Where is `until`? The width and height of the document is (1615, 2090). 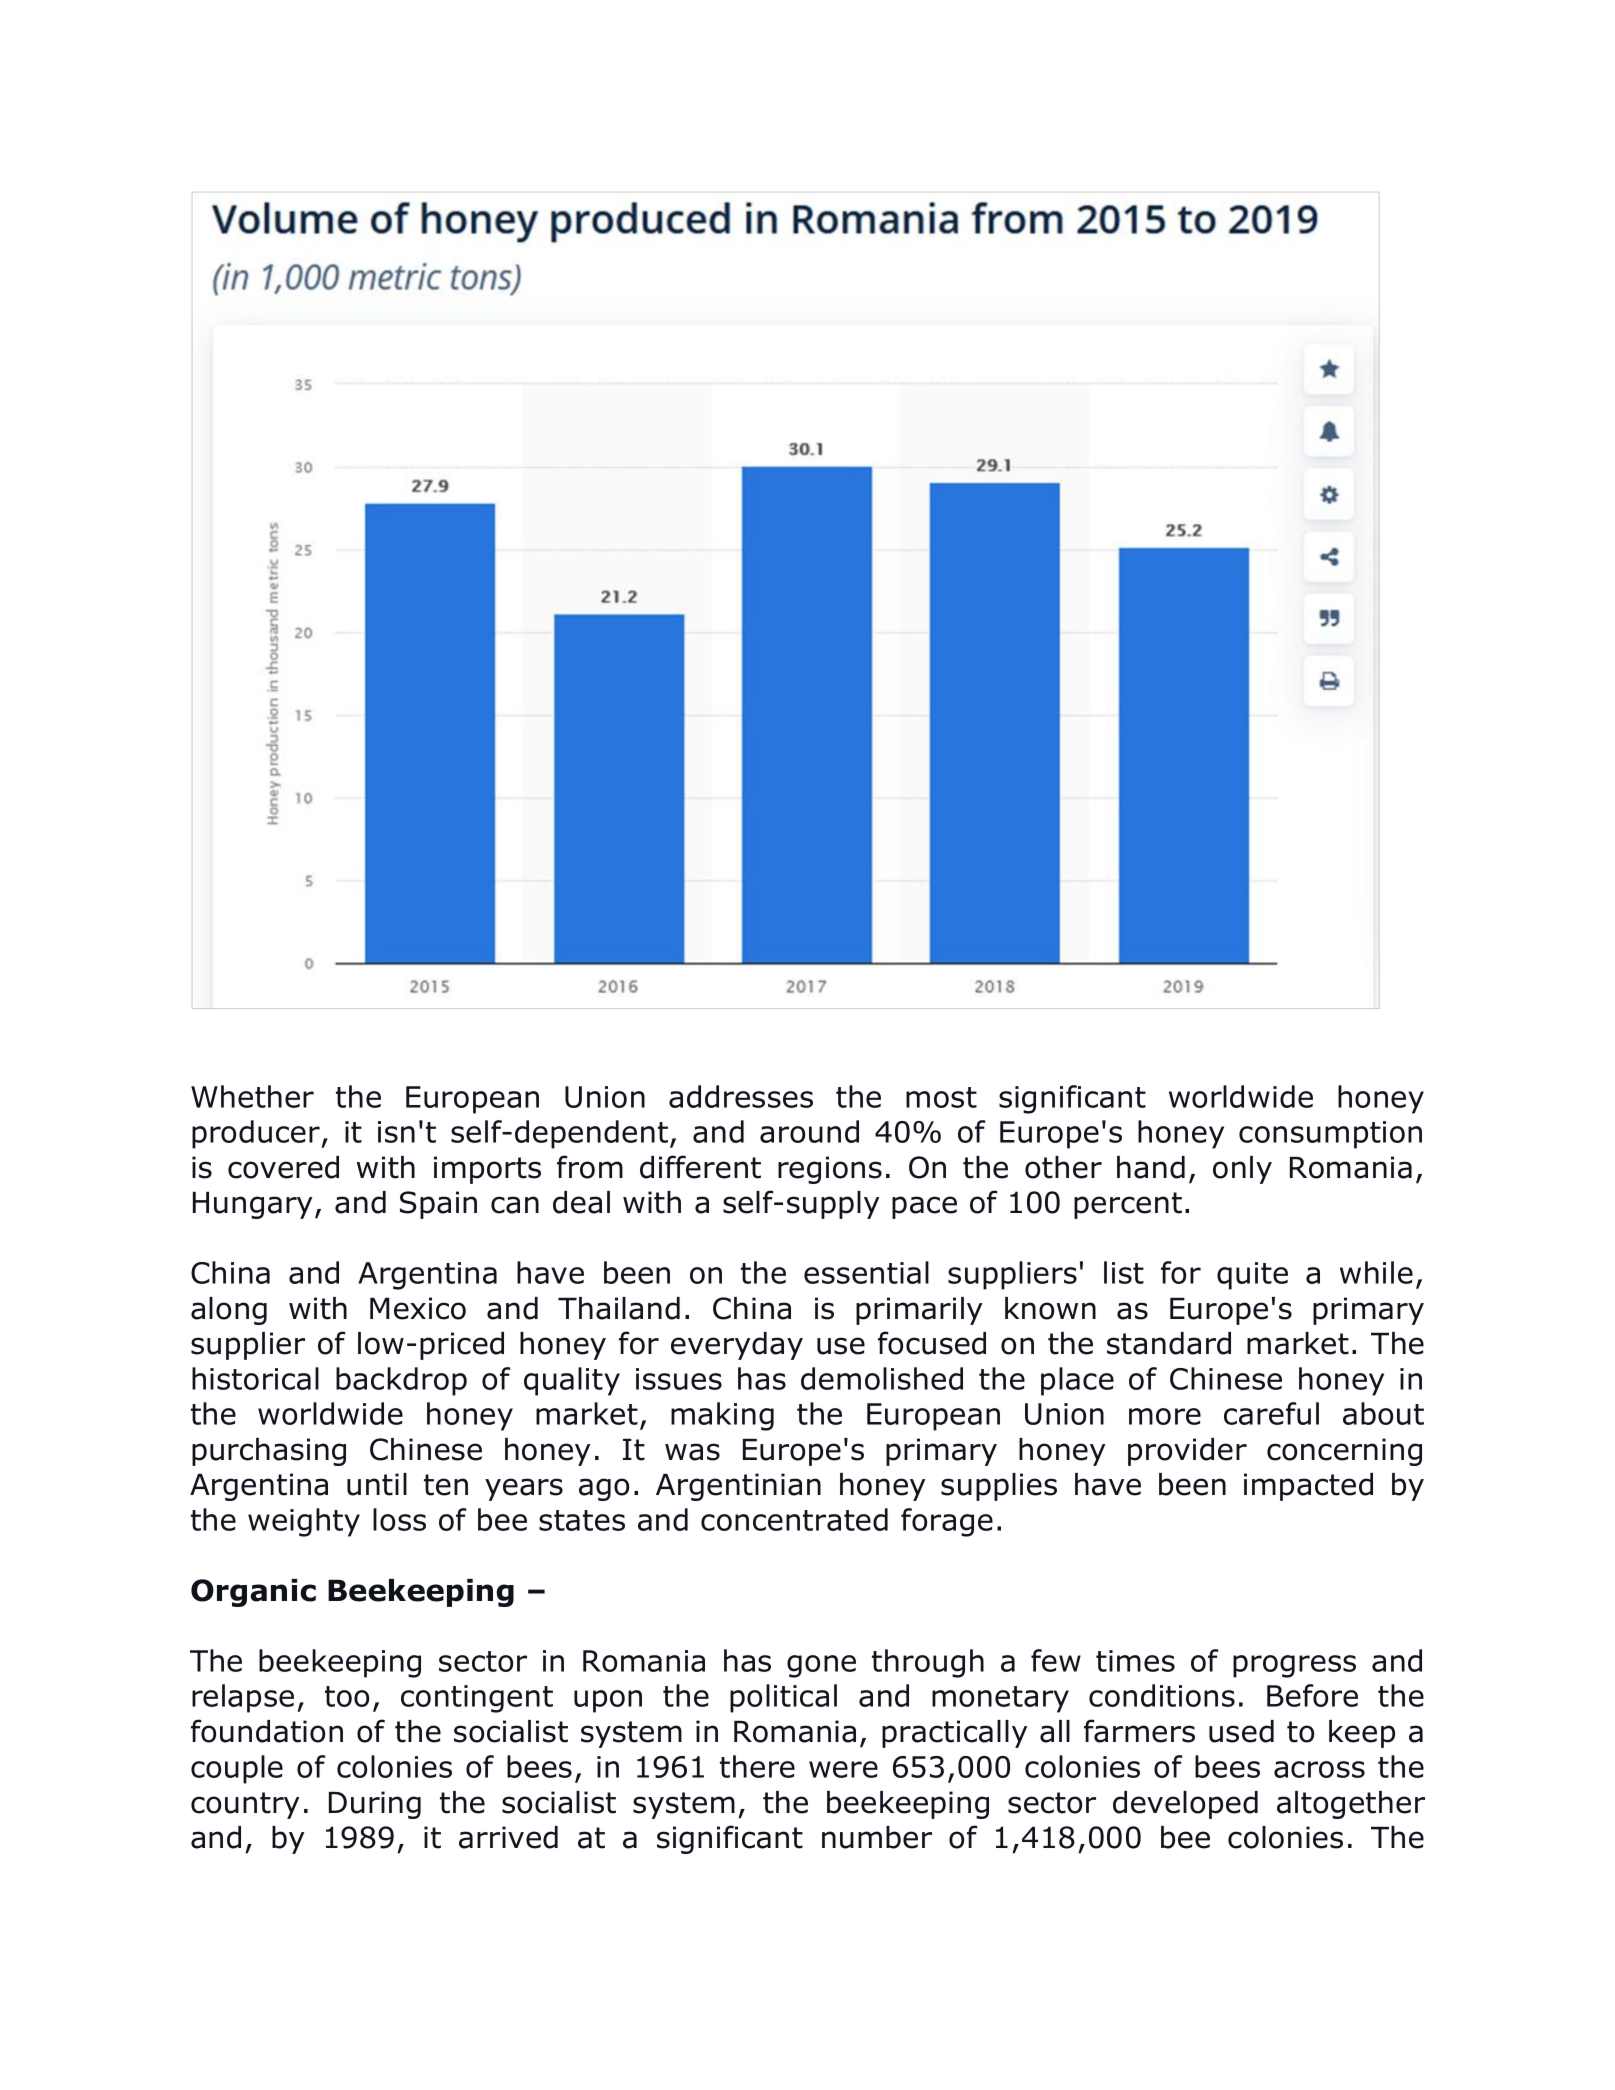 until is located at coordinates (377, 1484).
